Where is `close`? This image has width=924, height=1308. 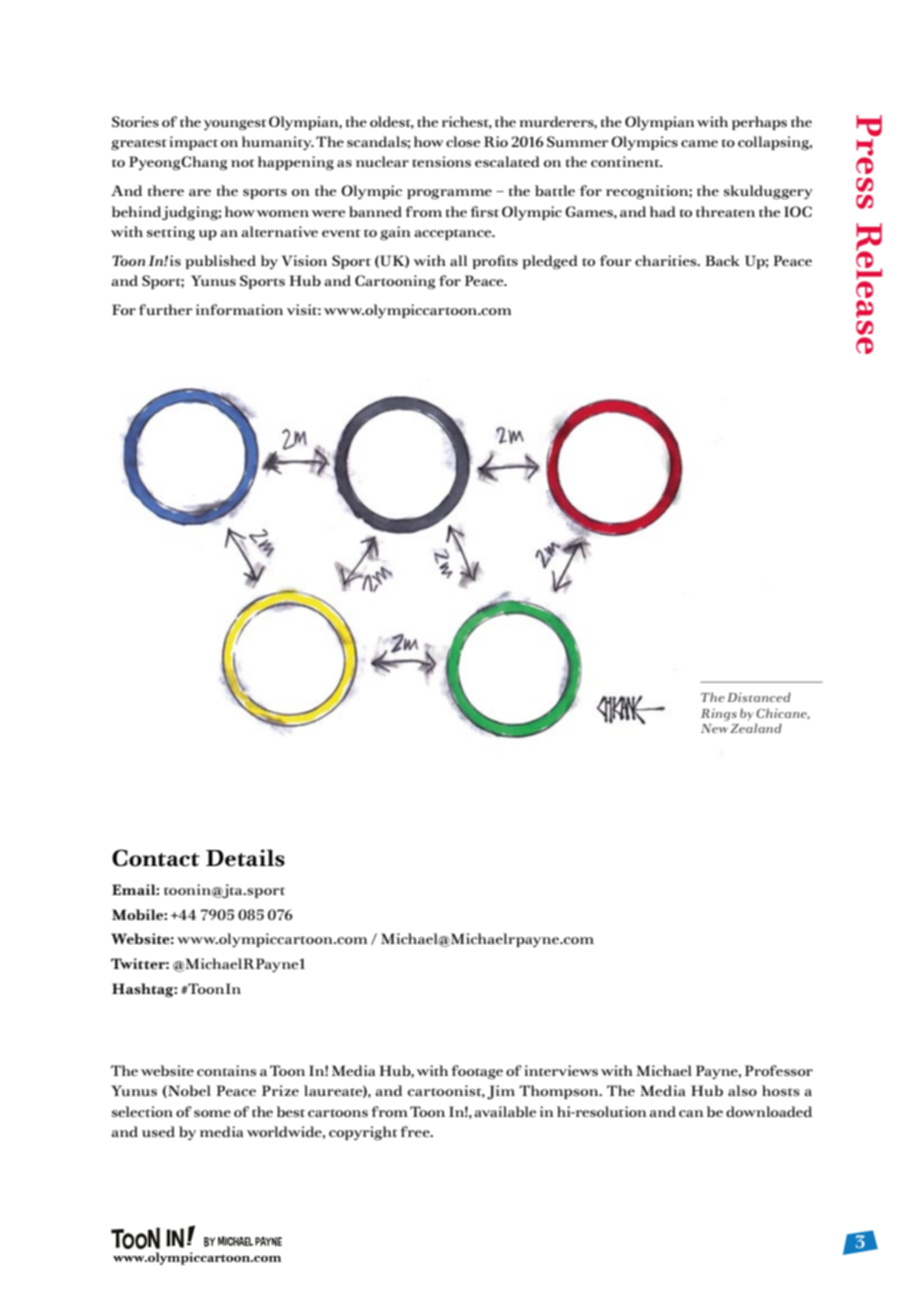
close is located at coordinates (463, 141).
